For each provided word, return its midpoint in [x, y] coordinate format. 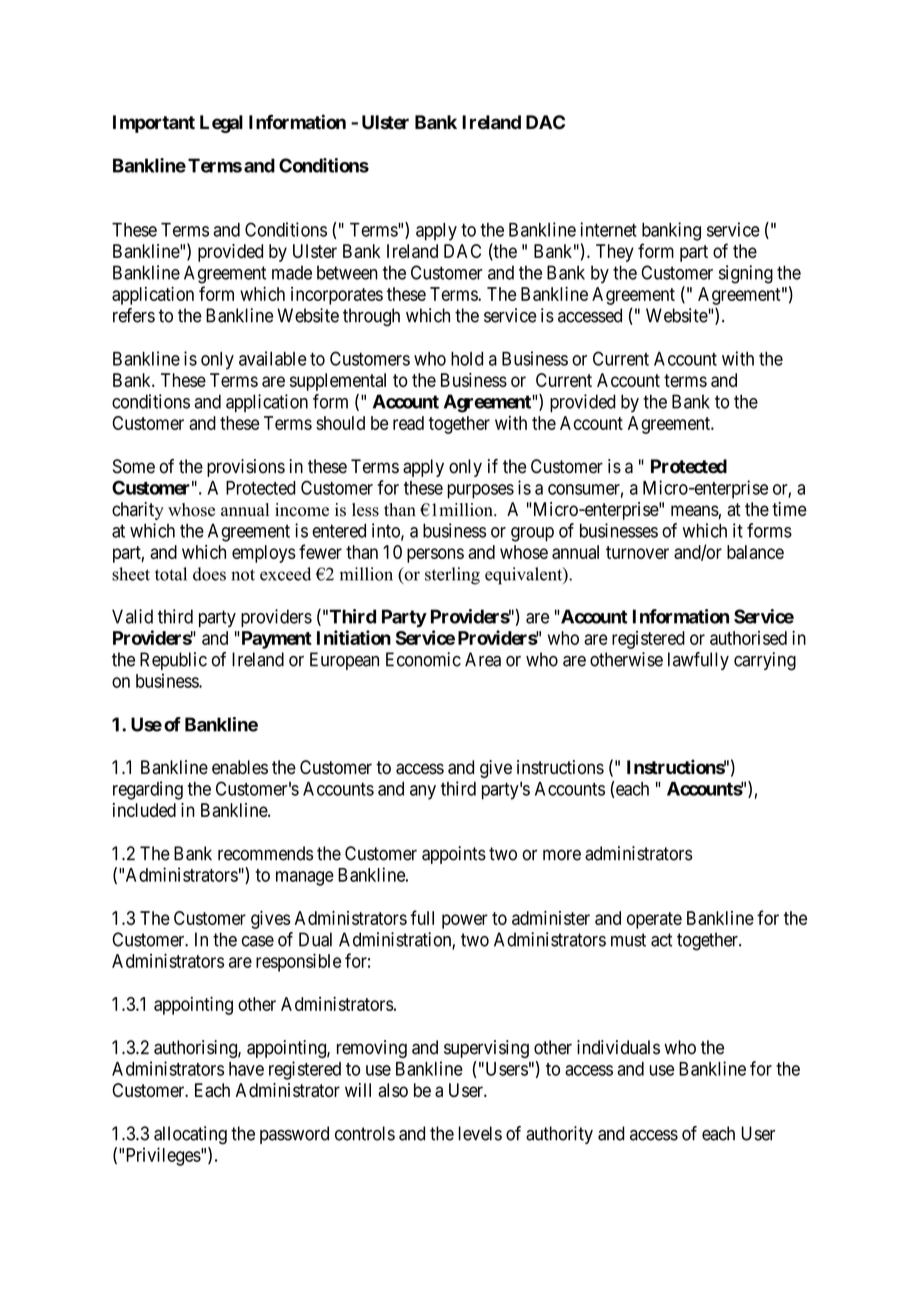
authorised [748, 638]
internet [608, 229]
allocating [190, 1135]
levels [480, 1133]
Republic [173, 661]
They [615, 253]
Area [483, 659]
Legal [221, 124]
